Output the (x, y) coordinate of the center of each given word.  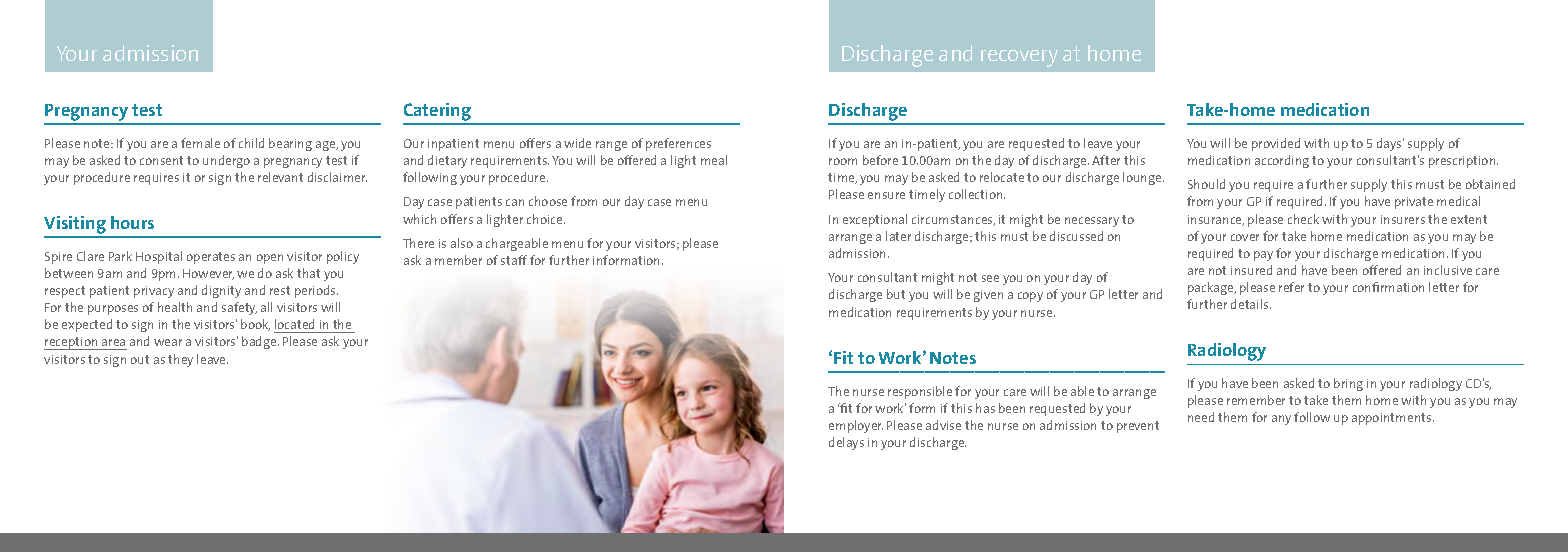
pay (1263, 256)
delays (846, 443)
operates (211, 258)
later (898, 236)
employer (856, 426)
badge (260, 342)
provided (1276, 144)
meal (714, 160)
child (251, 143)
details (1251, 304)
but (896, 294)
